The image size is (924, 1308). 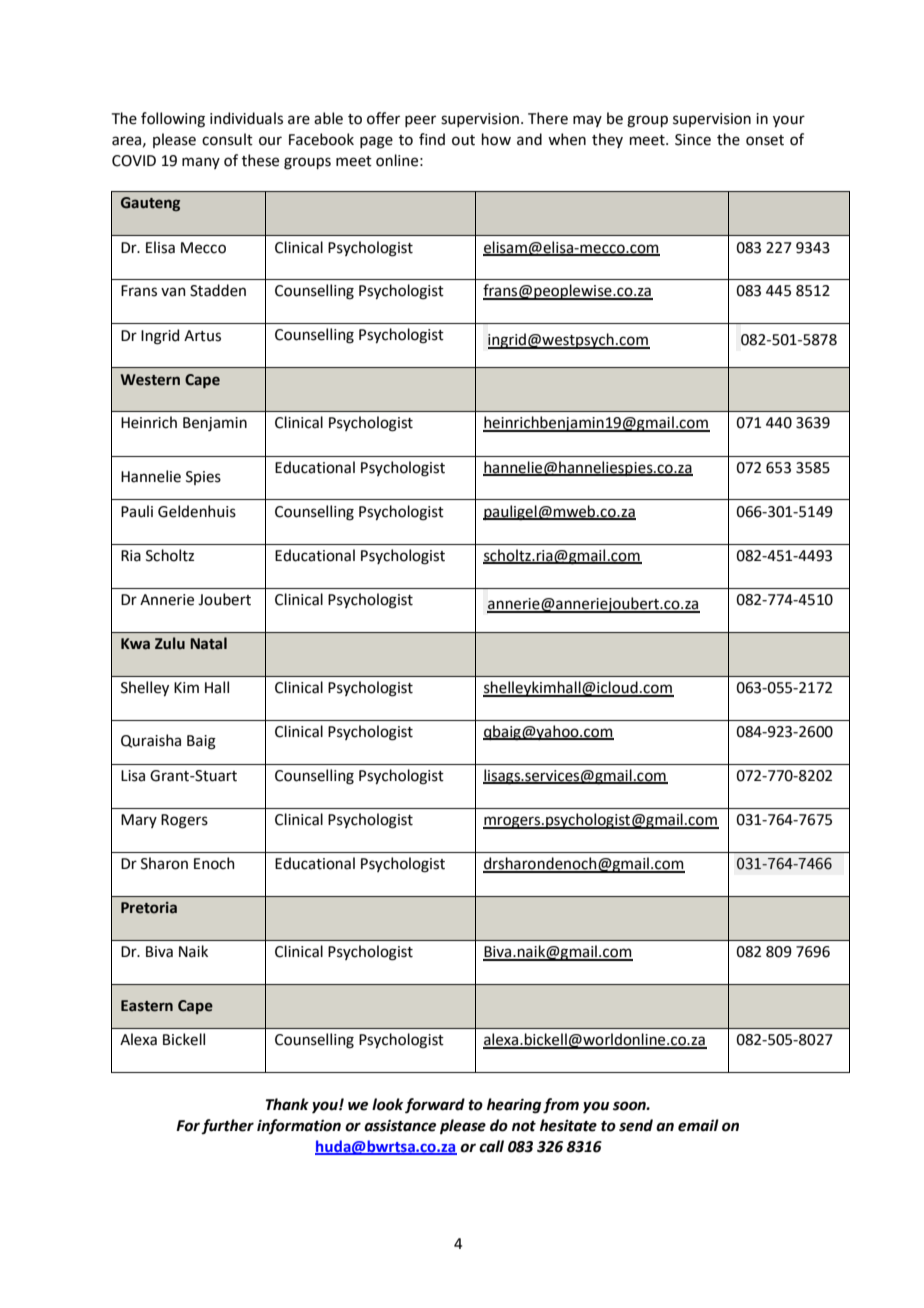 I want to click on Western, so click(x=150, y=380).
